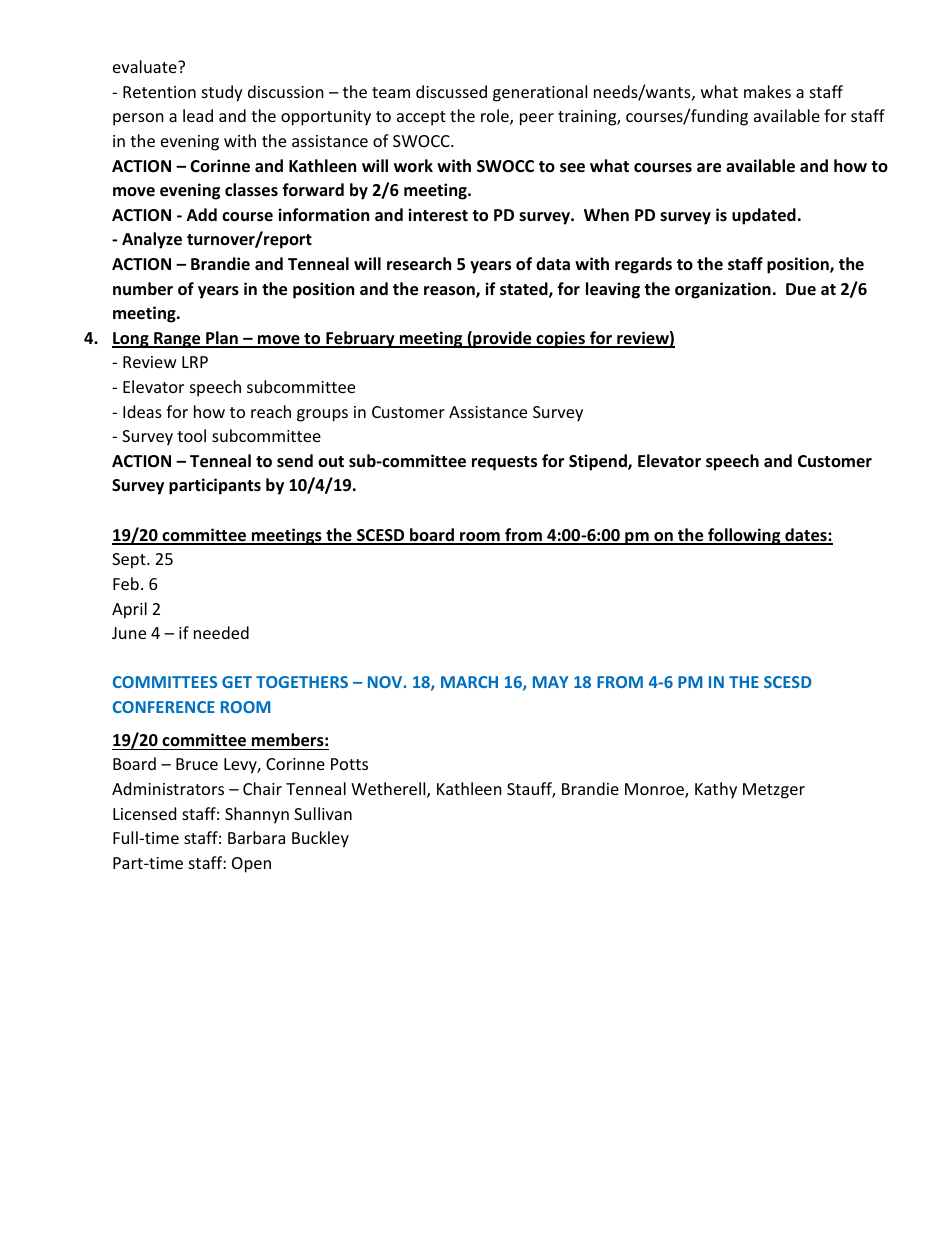 This page has width=952, height=1233. Describe the element at coordinates (599, 462) in the page. I see `Stipend` at that location.
